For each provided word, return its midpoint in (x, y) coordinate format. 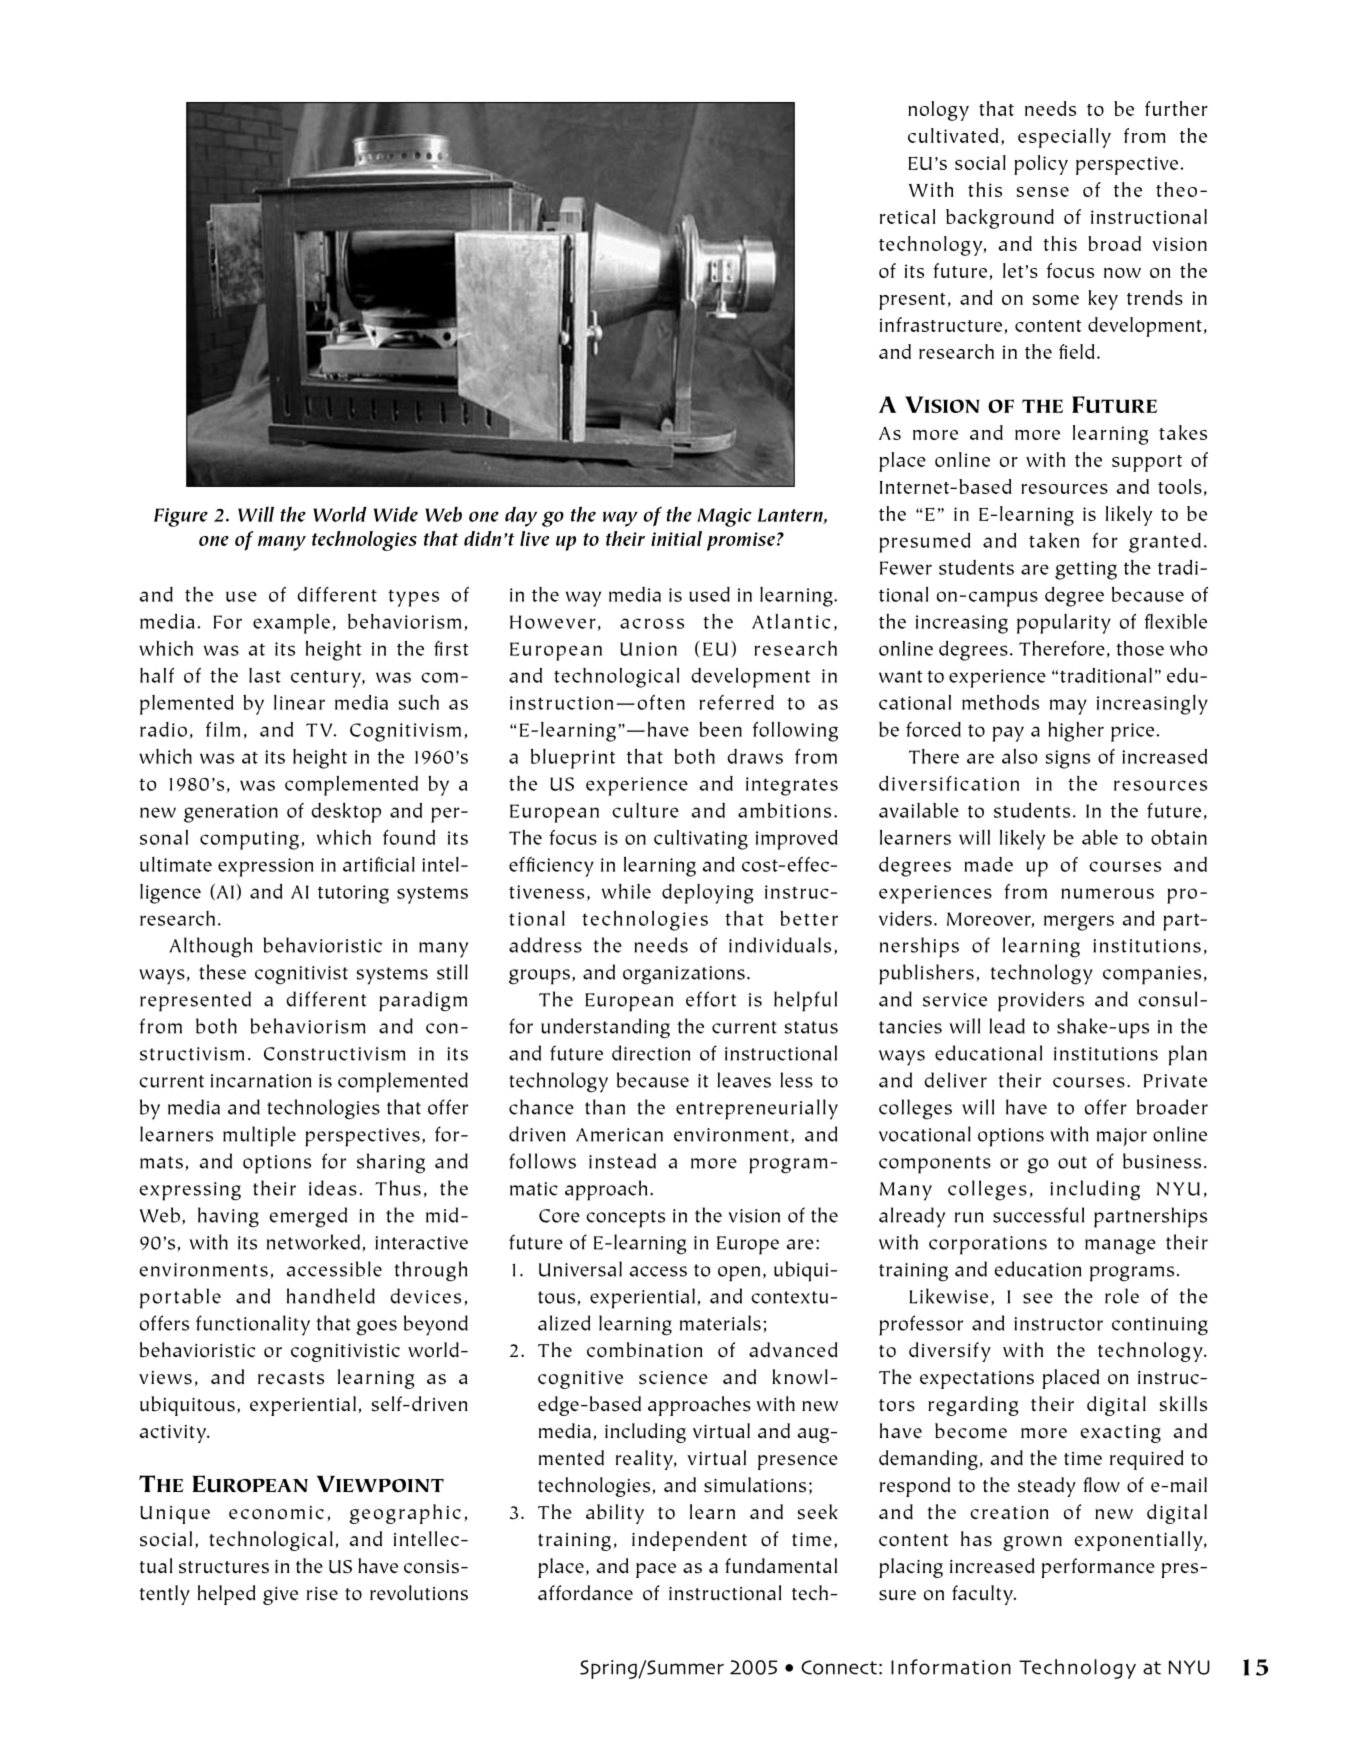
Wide (396, 514)
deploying (708, 894)
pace (656, 1570)
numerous (1107, 893)
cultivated (953, 135)
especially (1064, 138)
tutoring (353, 894)
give (280, 1596)
